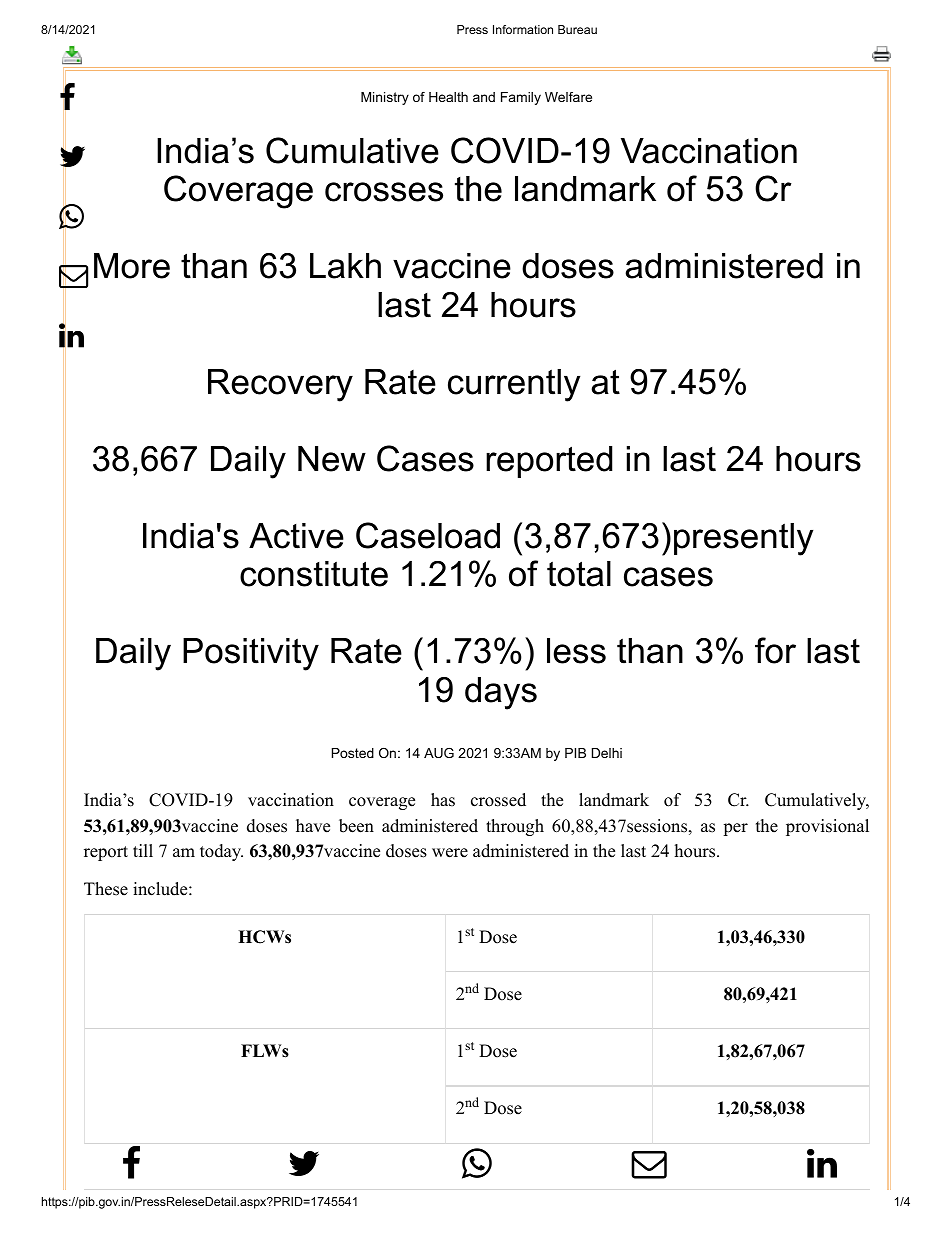 Image resolution: width=952 pixels, height=1233 pixels. What do you see at coordinates (514, 385) in the screenshot?
I see `currently` at bounding box center [514, 385].
